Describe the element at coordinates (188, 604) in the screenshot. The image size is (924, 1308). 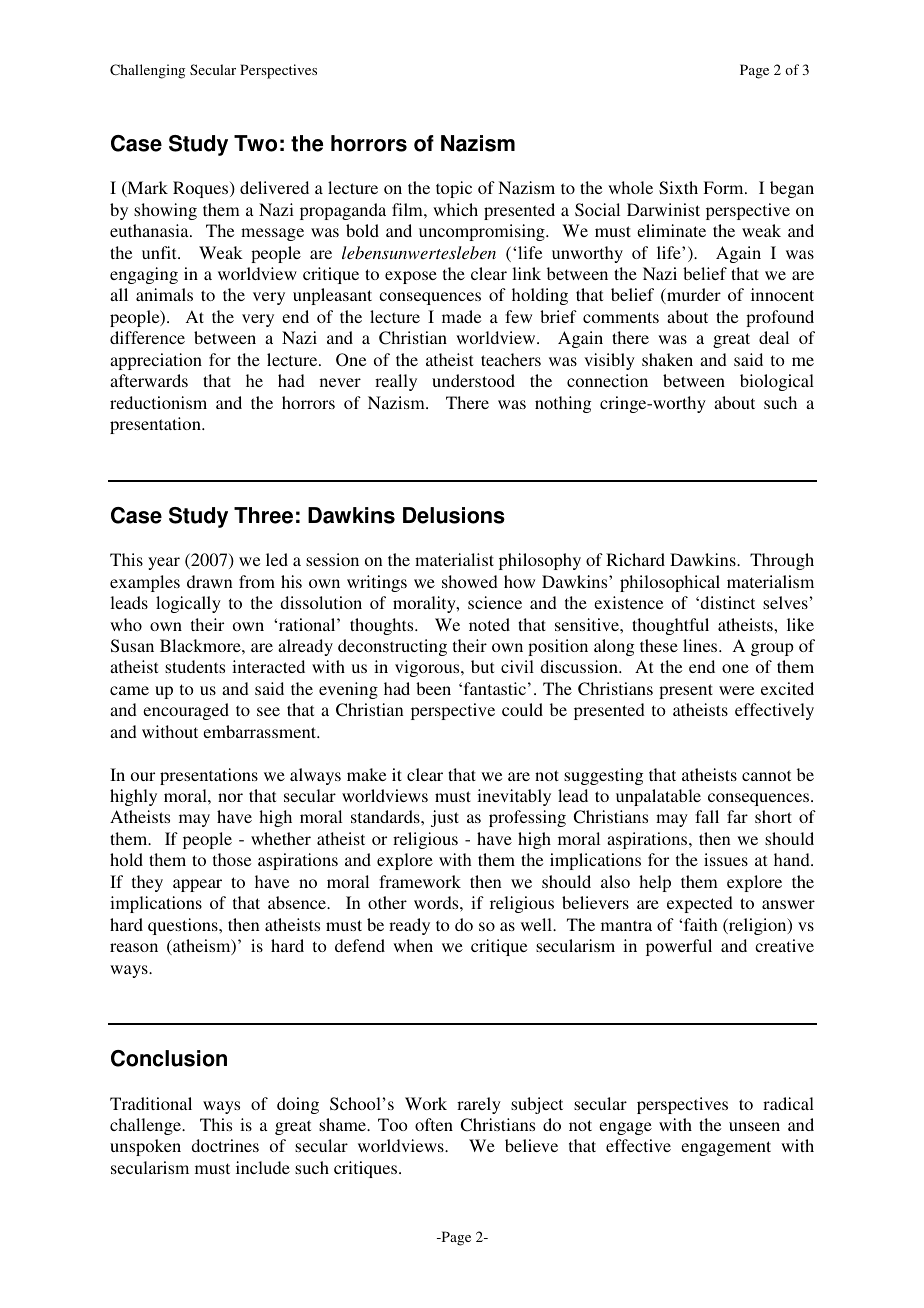
I see `logically` at that location.
